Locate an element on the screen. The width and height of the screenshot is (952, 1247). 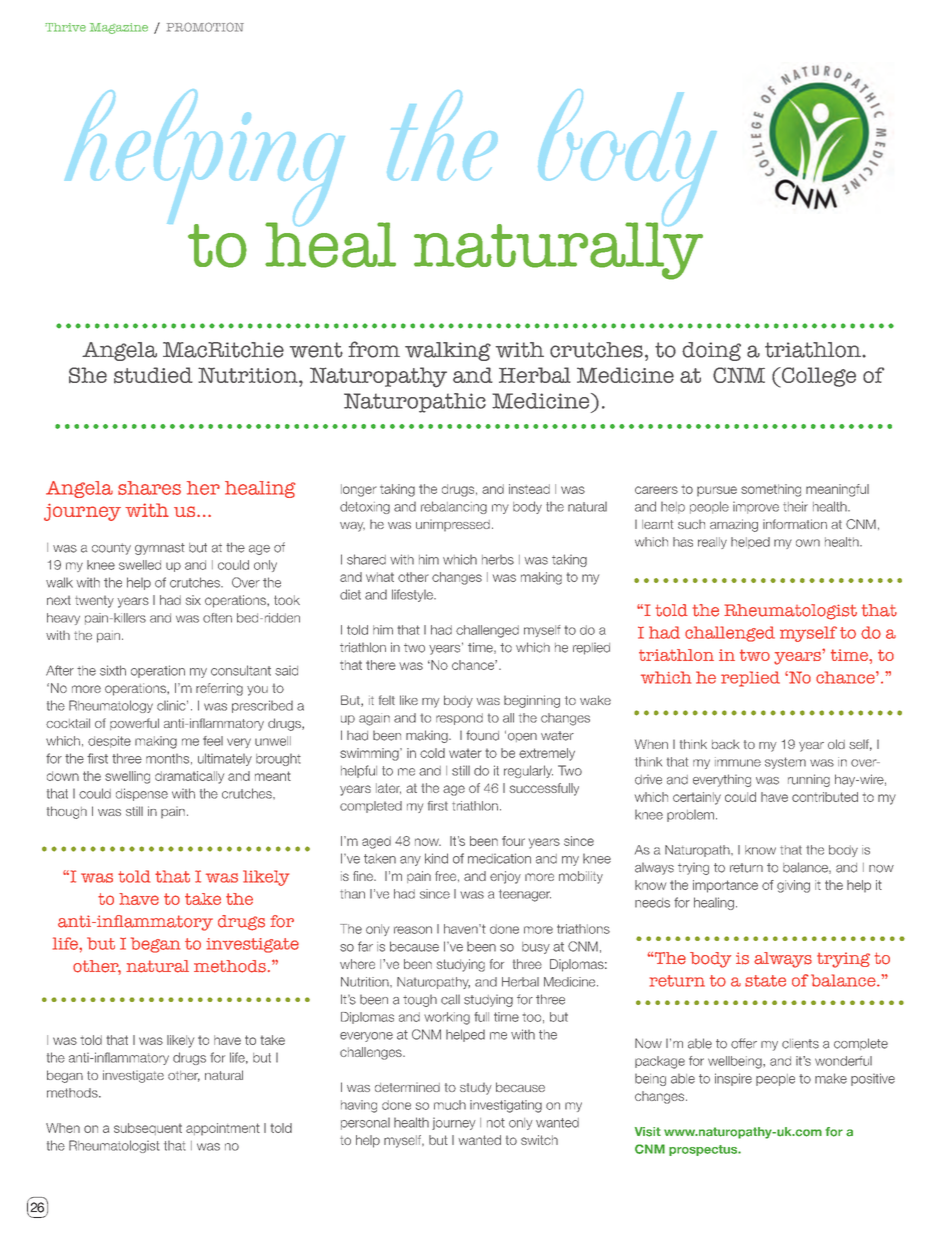
Magazine is located at coordinates (119, 28).
